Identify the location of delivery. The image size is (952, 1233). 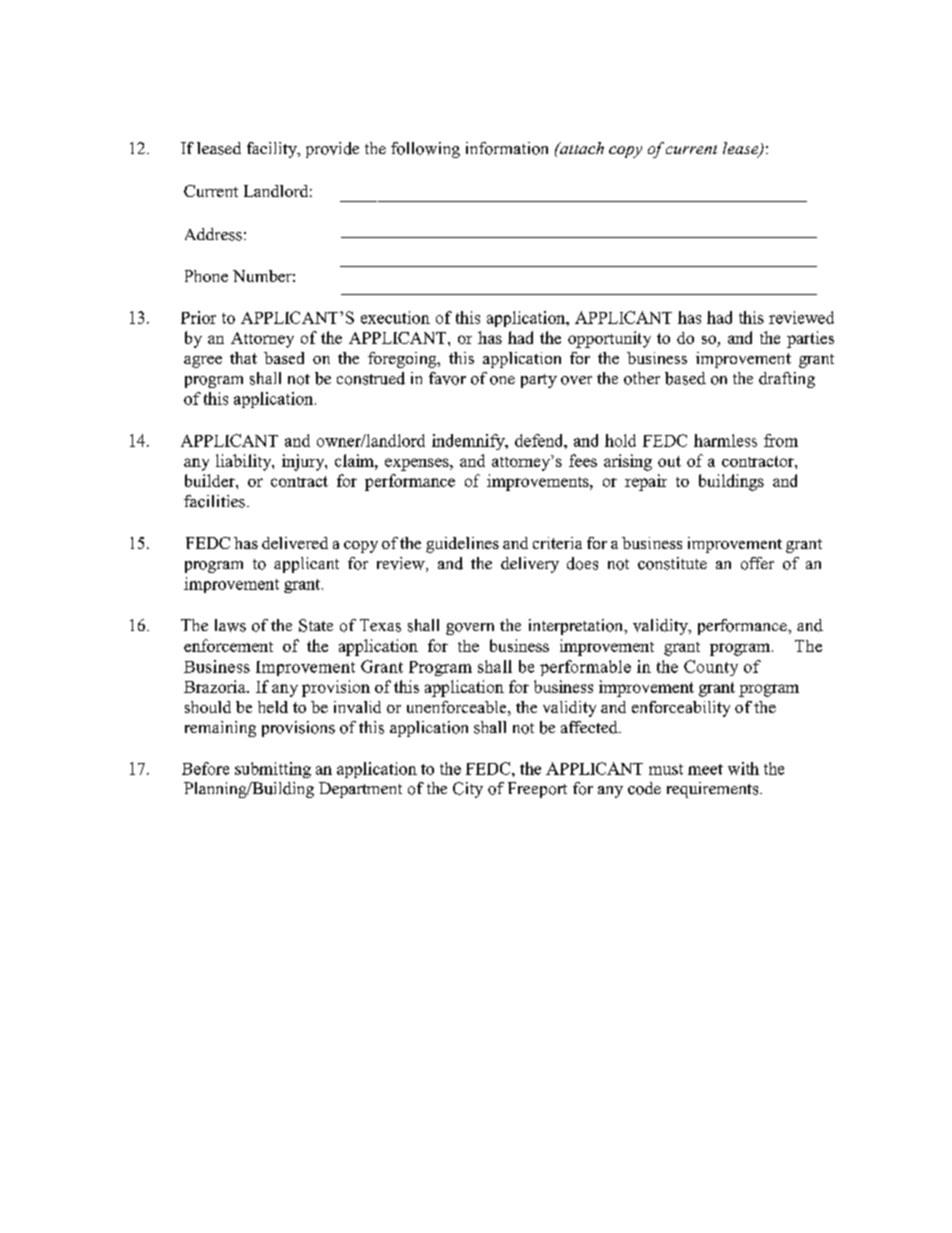
(530, 565).
